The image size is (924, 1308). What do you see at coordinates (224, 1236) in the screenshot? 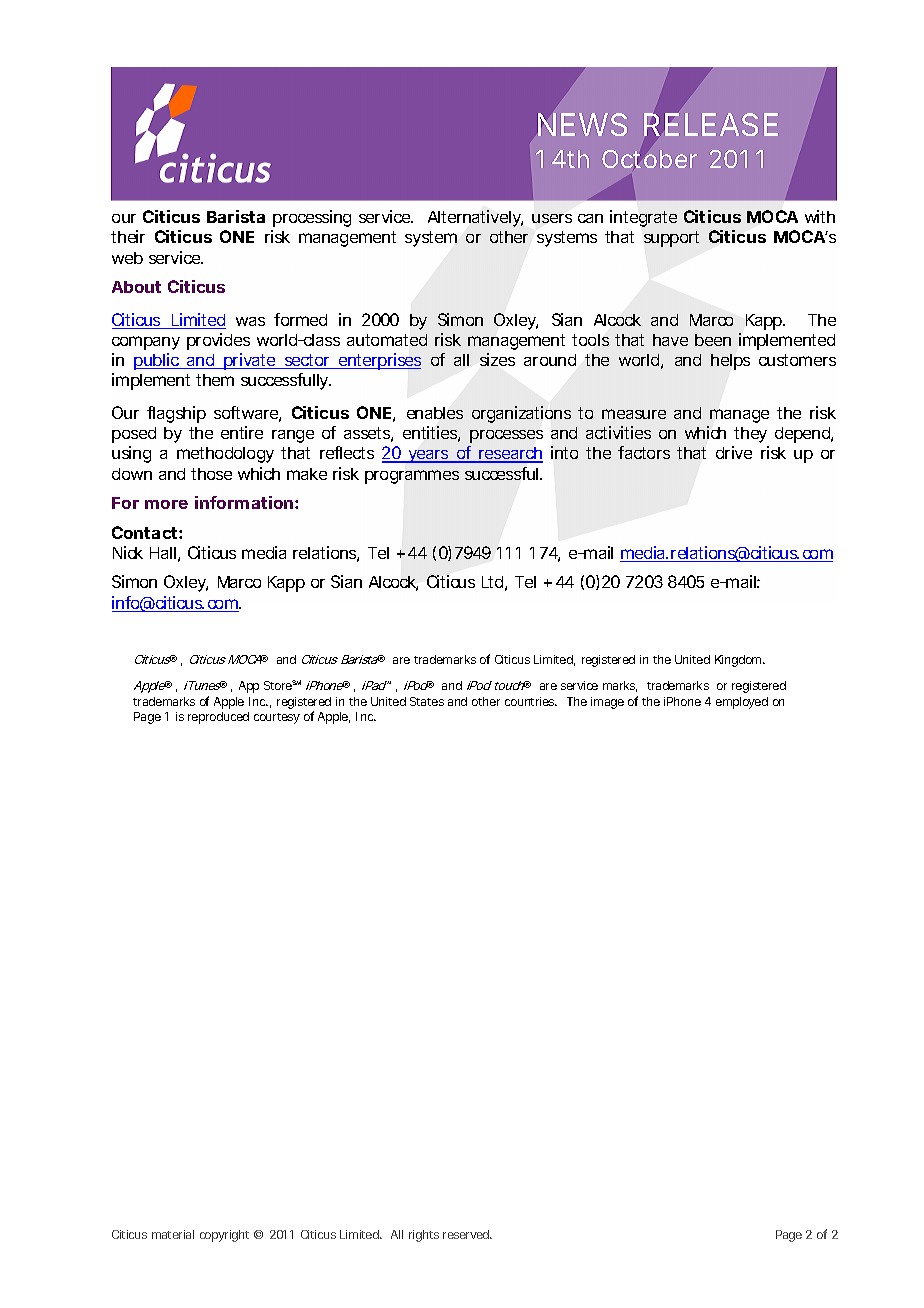
I see `copyright` at bounding box center [224, 1236].
